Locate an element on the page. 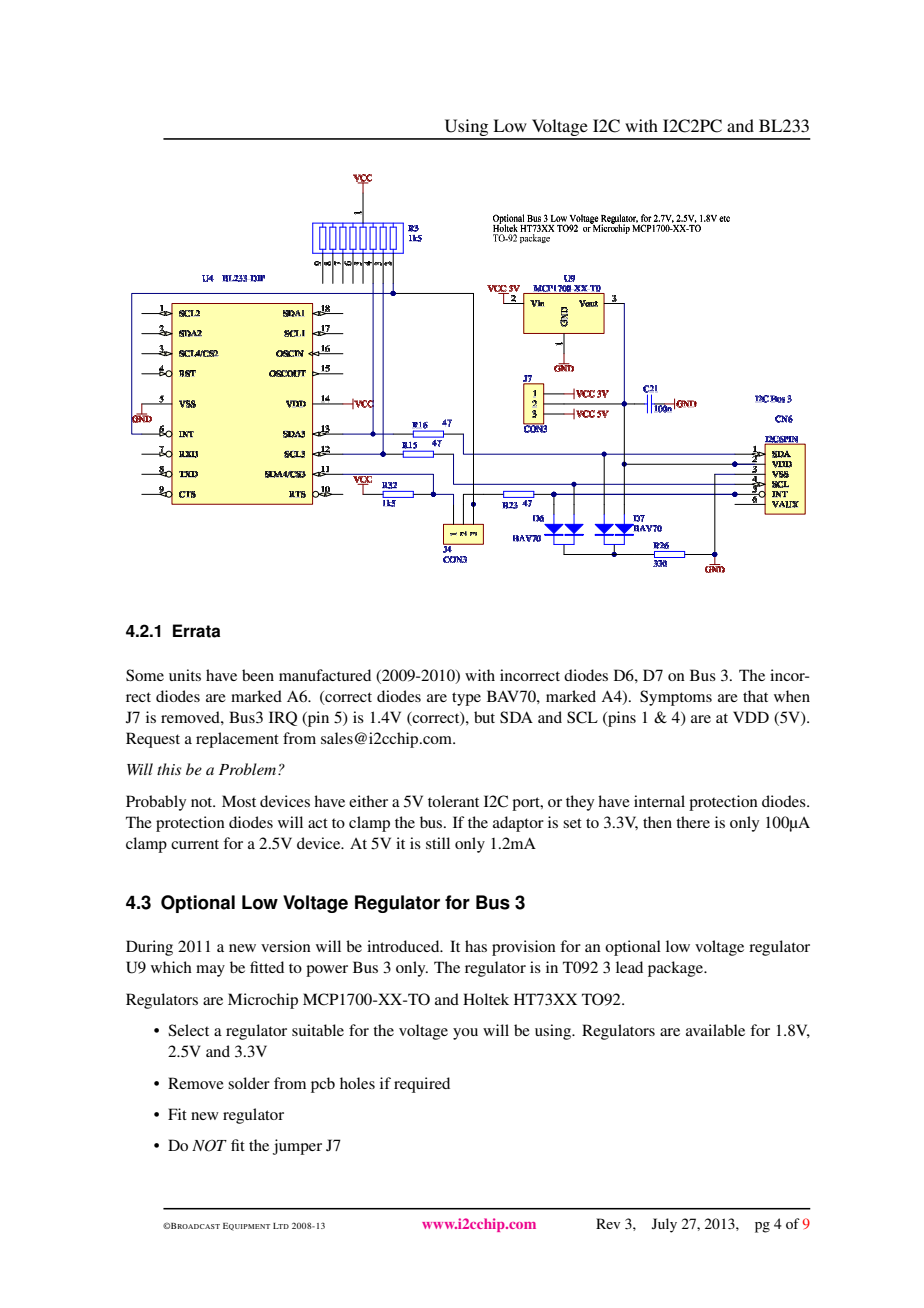  package is located at coordinates (677, 969).
